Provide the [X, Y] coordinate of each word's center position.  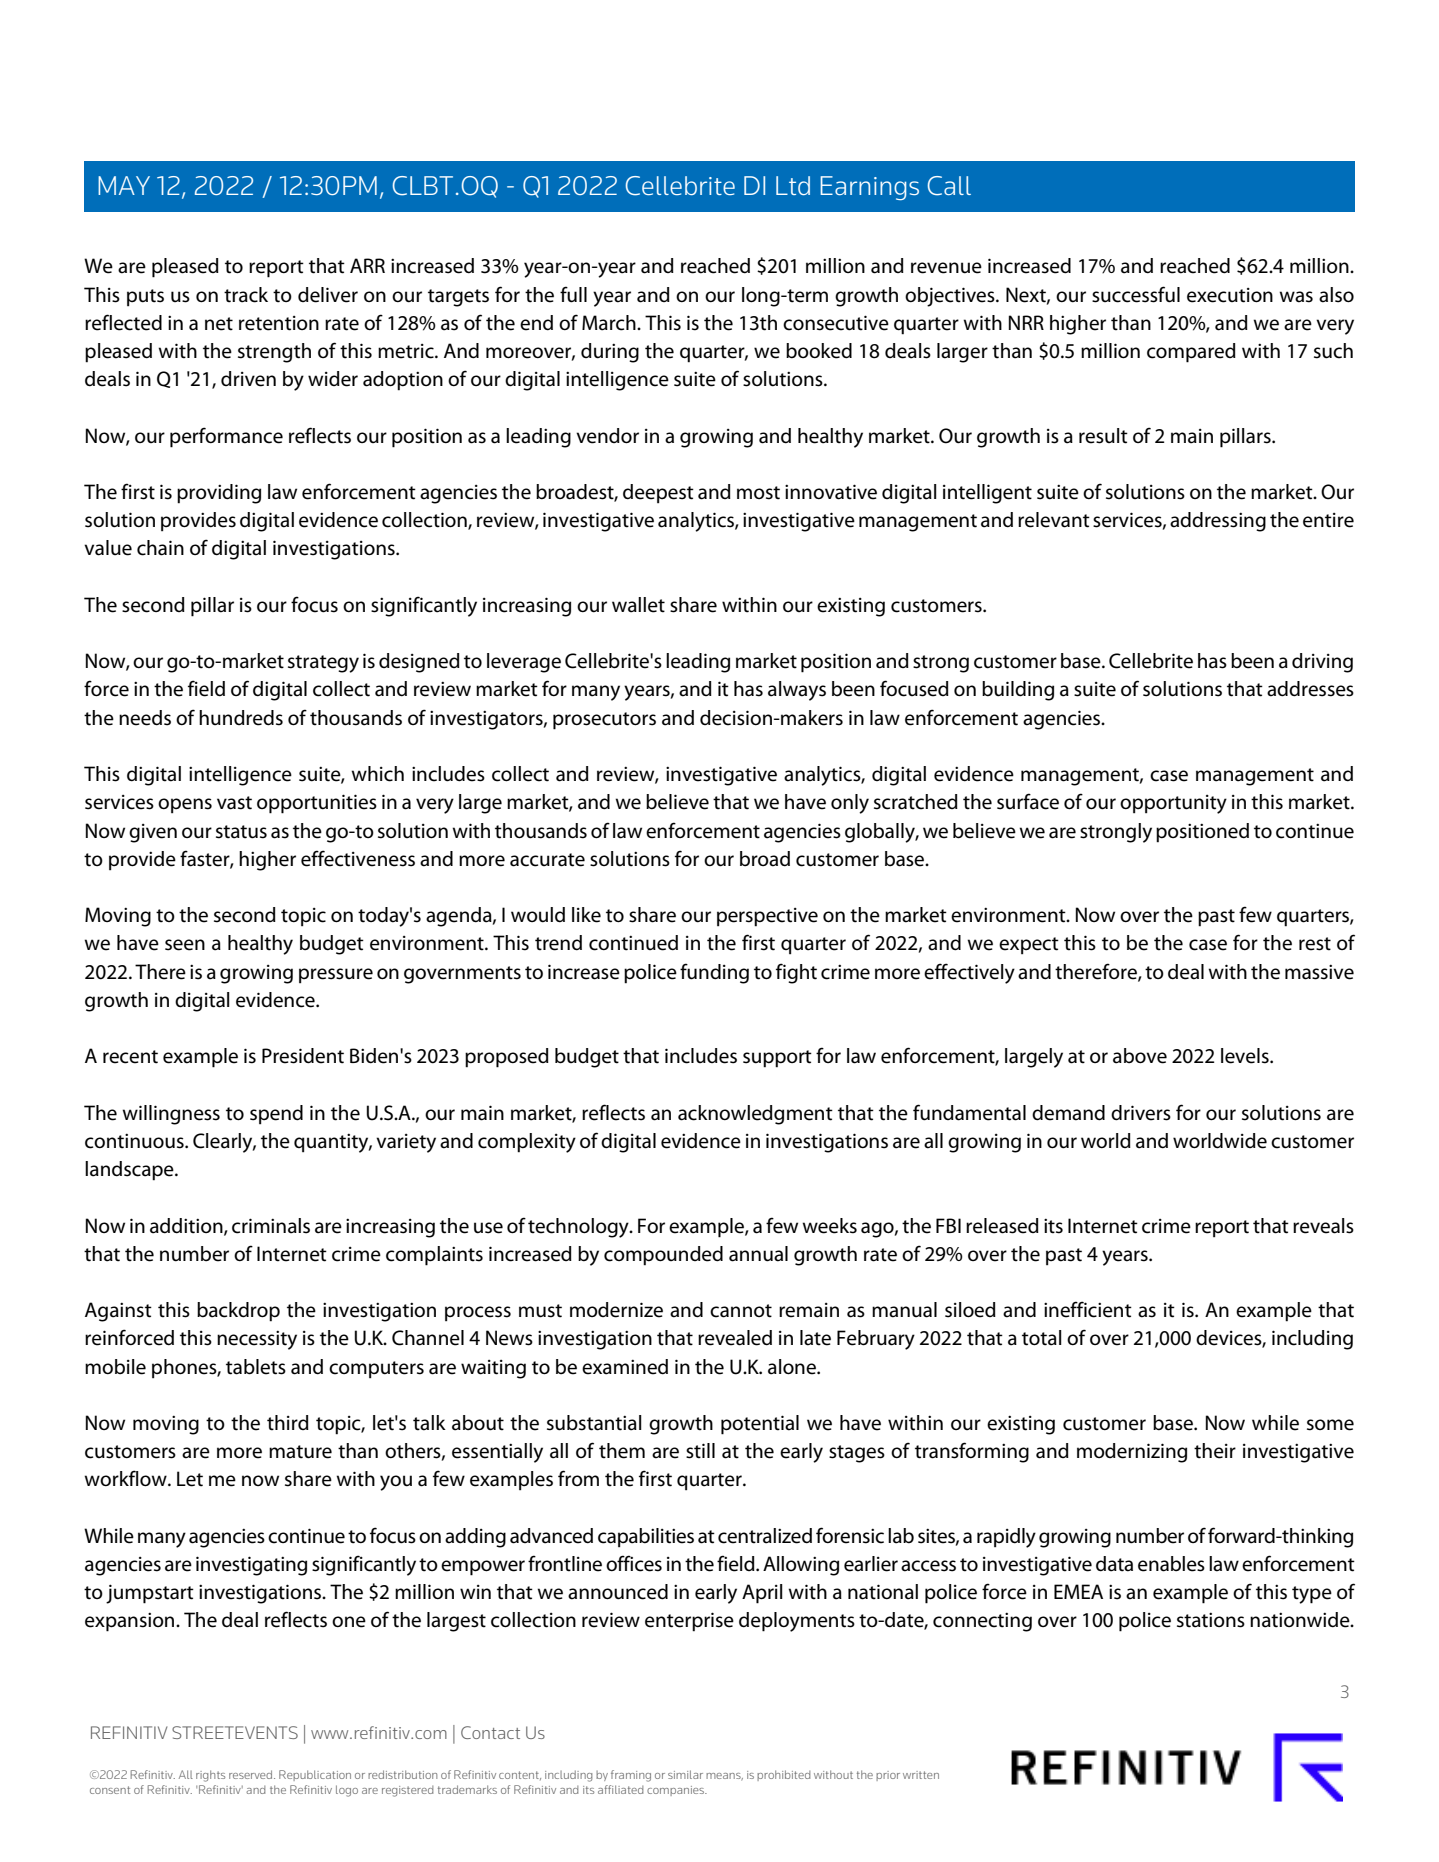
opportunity [1173, 804]
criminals [271, 1226]
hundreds [241, 718]
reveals [1323, 1226]
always [797, 691]
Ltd [793, 185]
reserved [250, 1774]
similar [685, 1774]
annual [758, 1254]
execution [1230, 295]
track [246, 295]
